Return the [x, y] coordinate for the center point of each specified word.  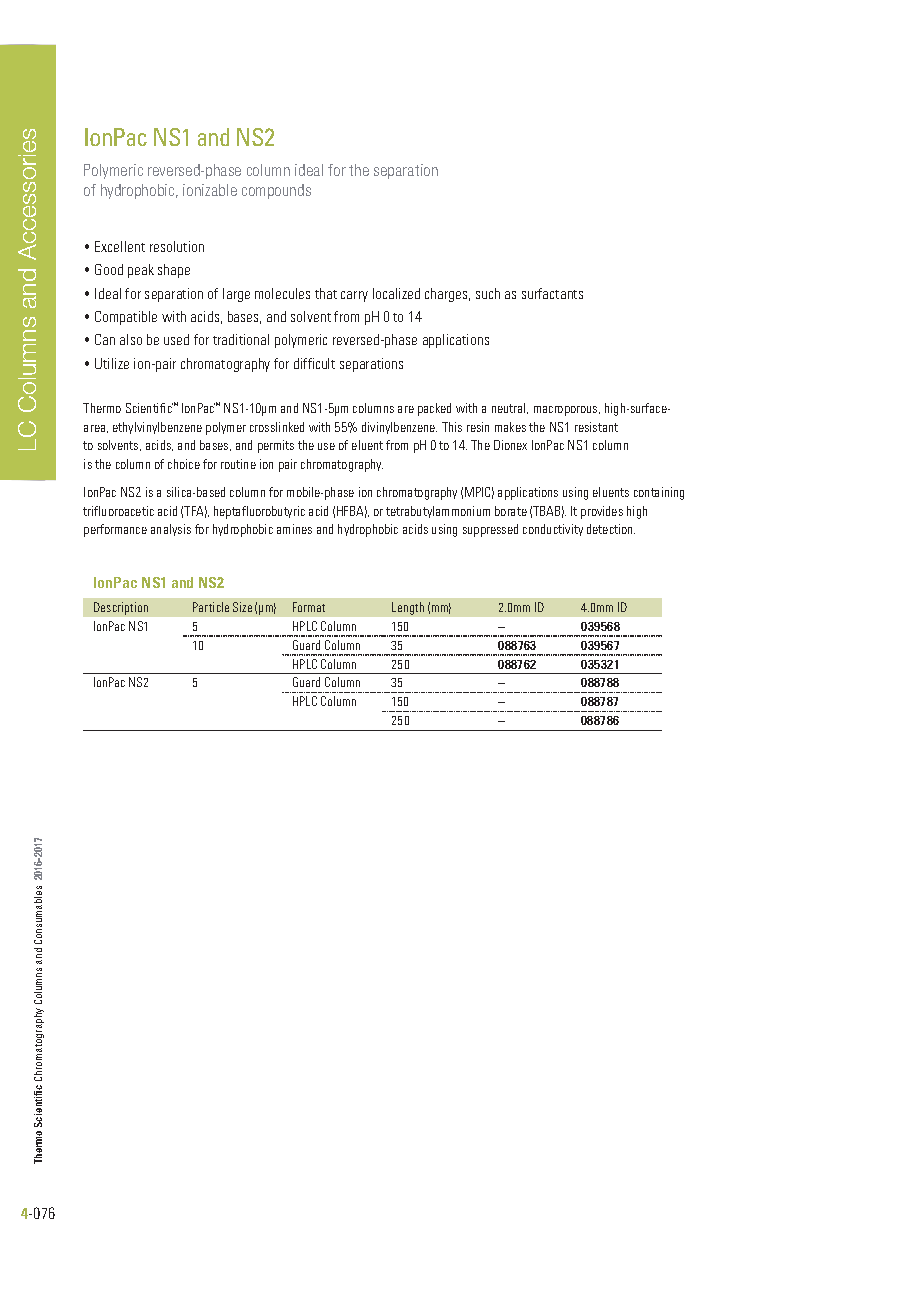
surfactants [552, 293]
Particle [211, 607]
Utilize [112, 363]
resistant [596, 427]
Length [408, 608]
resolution [177, 246]
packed [434, 409]
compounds [276, 191]
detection [611, 529]
